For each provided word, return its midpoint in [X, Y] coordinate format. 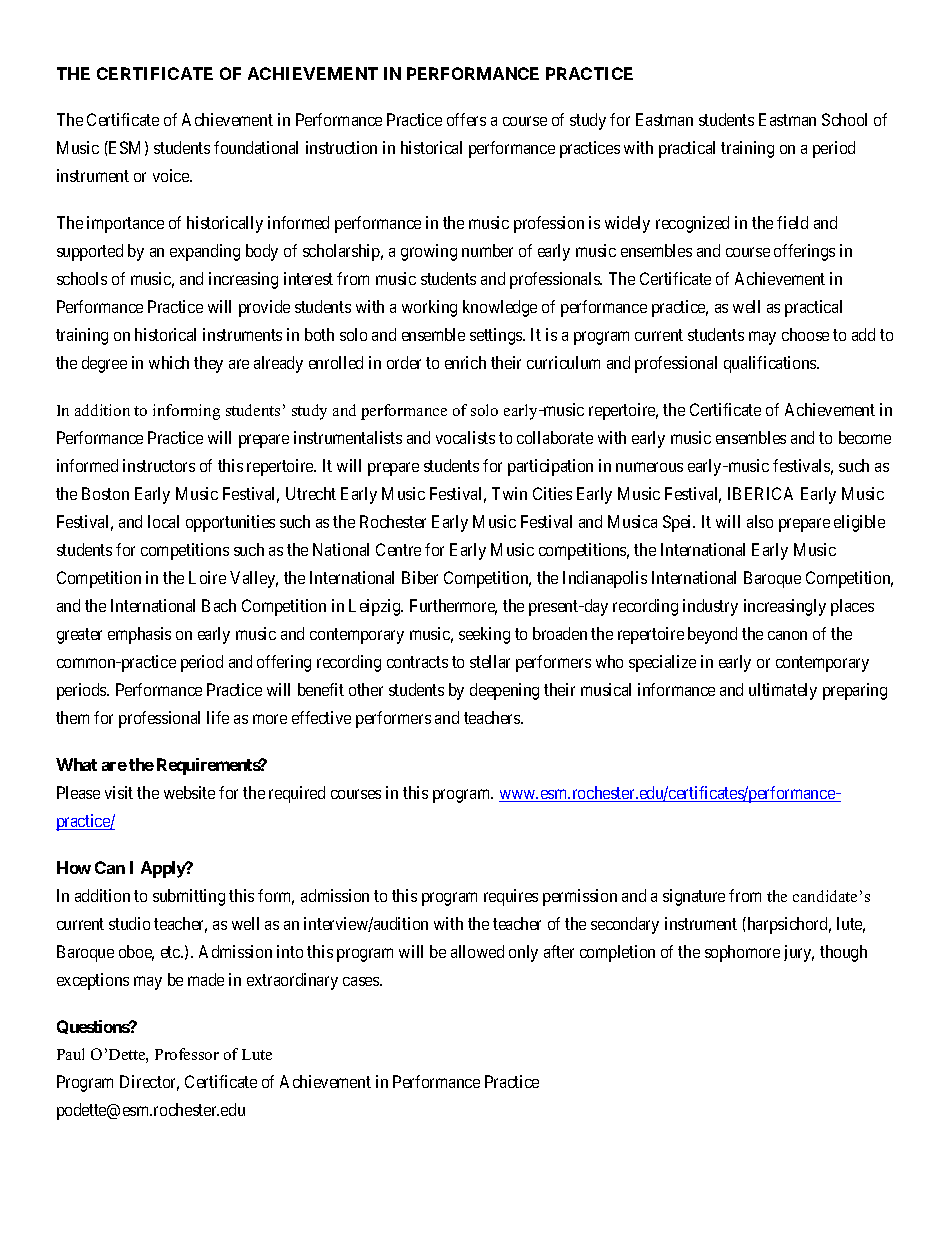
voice [172, 175]
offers [466, 119]
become [865, 437]
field [792, 222]
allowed [477, 951]
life [218, 717]
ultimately [783, 691]
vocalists [465, 437]
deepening [504, 691]
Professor [187, 1054]
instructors [159, 465]
